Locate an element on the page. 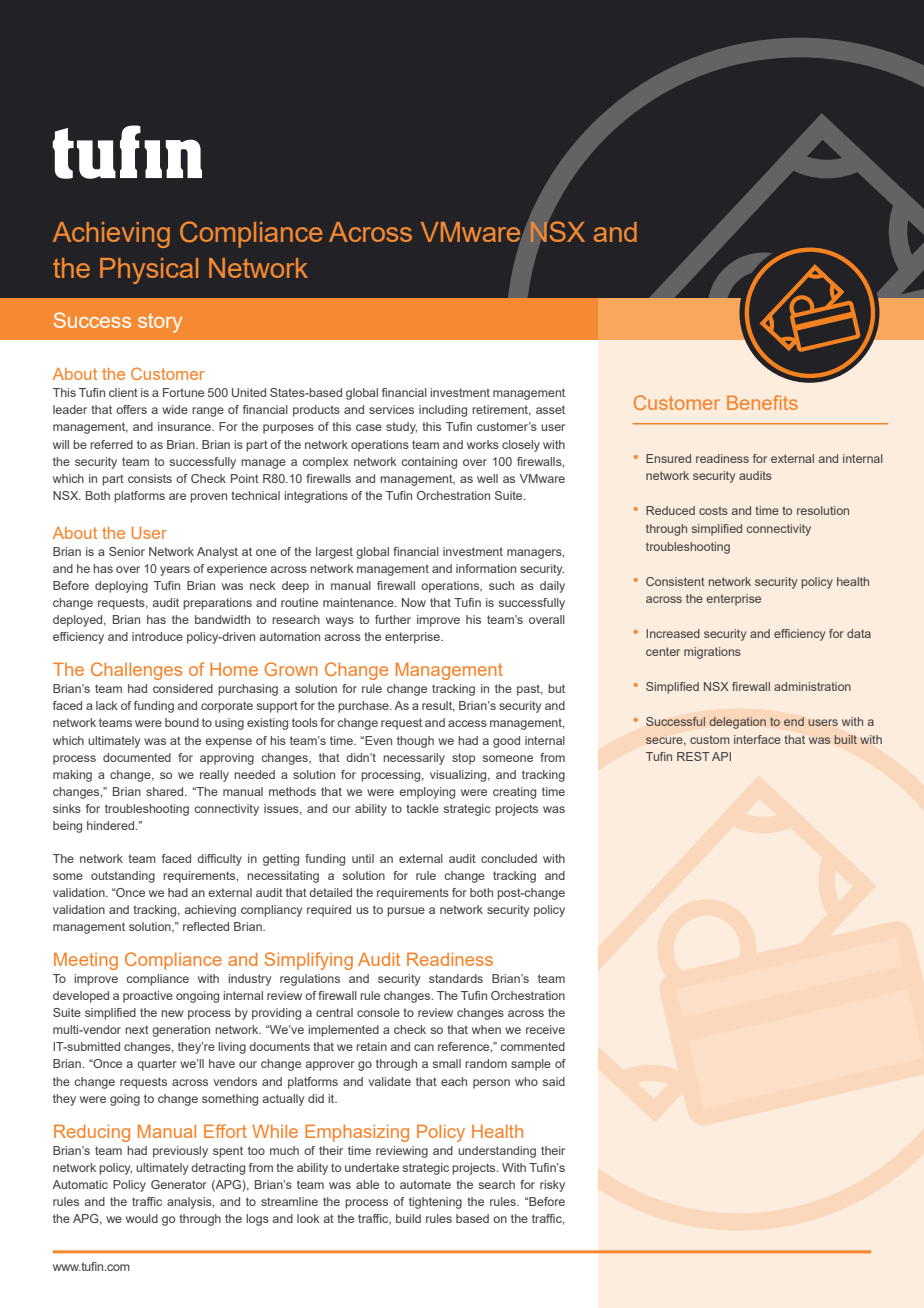 Image resolution: width=924 pixels, height=1308 pixels. tightening is located at coordinates (435, 1203).
